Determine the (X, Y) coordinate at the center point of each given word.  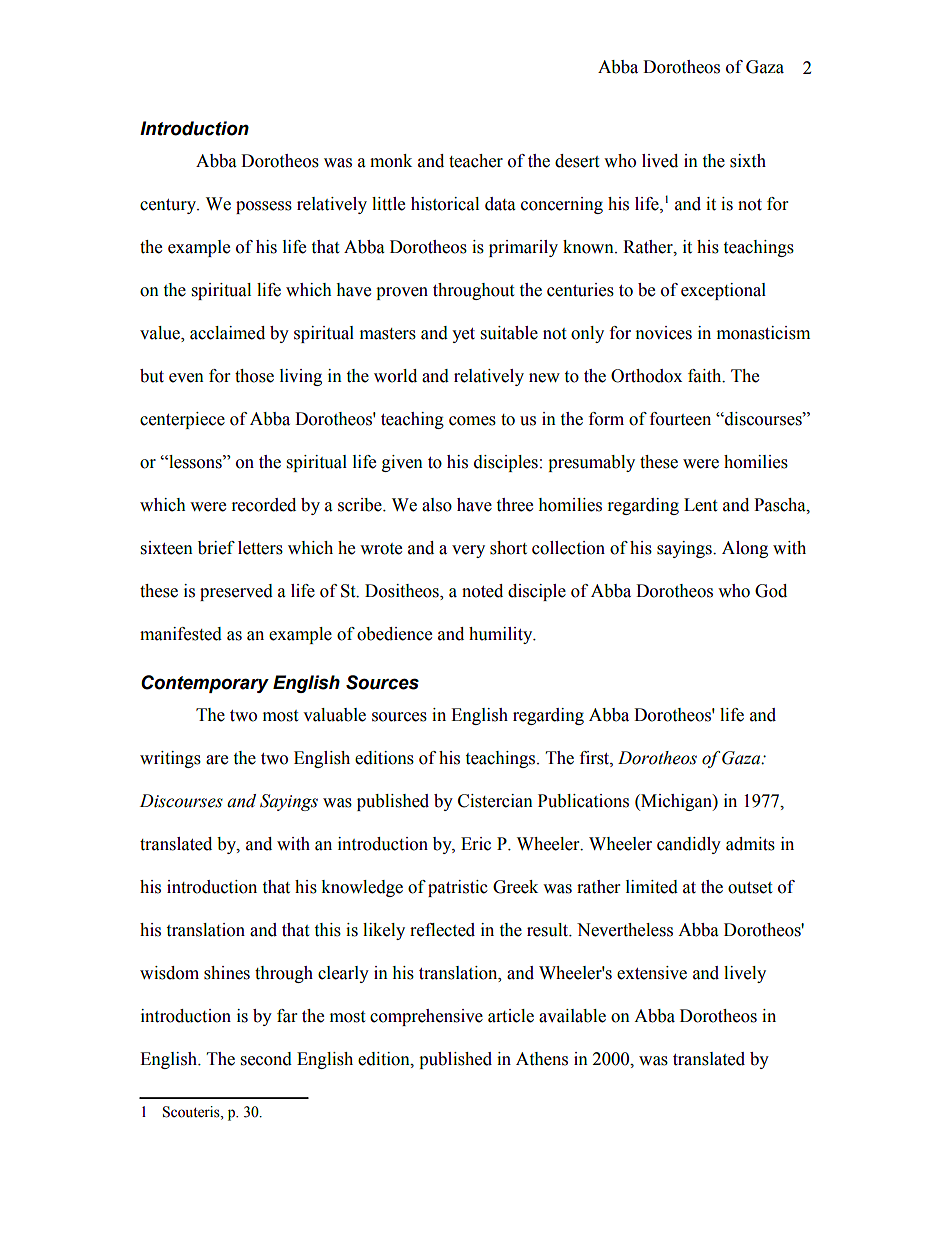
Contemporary (205, 684)
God (771, 591)
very (468, 551)
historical (445, 204)
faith (706, 376)
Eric (476, 844)
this (327, 930)
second (266, 1059)
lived (660, 161)
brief (216, 548)
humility (502, 635)
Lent (700, 505)
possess (264, 207)
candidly (689, 845)
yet (463, 335)
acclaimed (227, 333)
